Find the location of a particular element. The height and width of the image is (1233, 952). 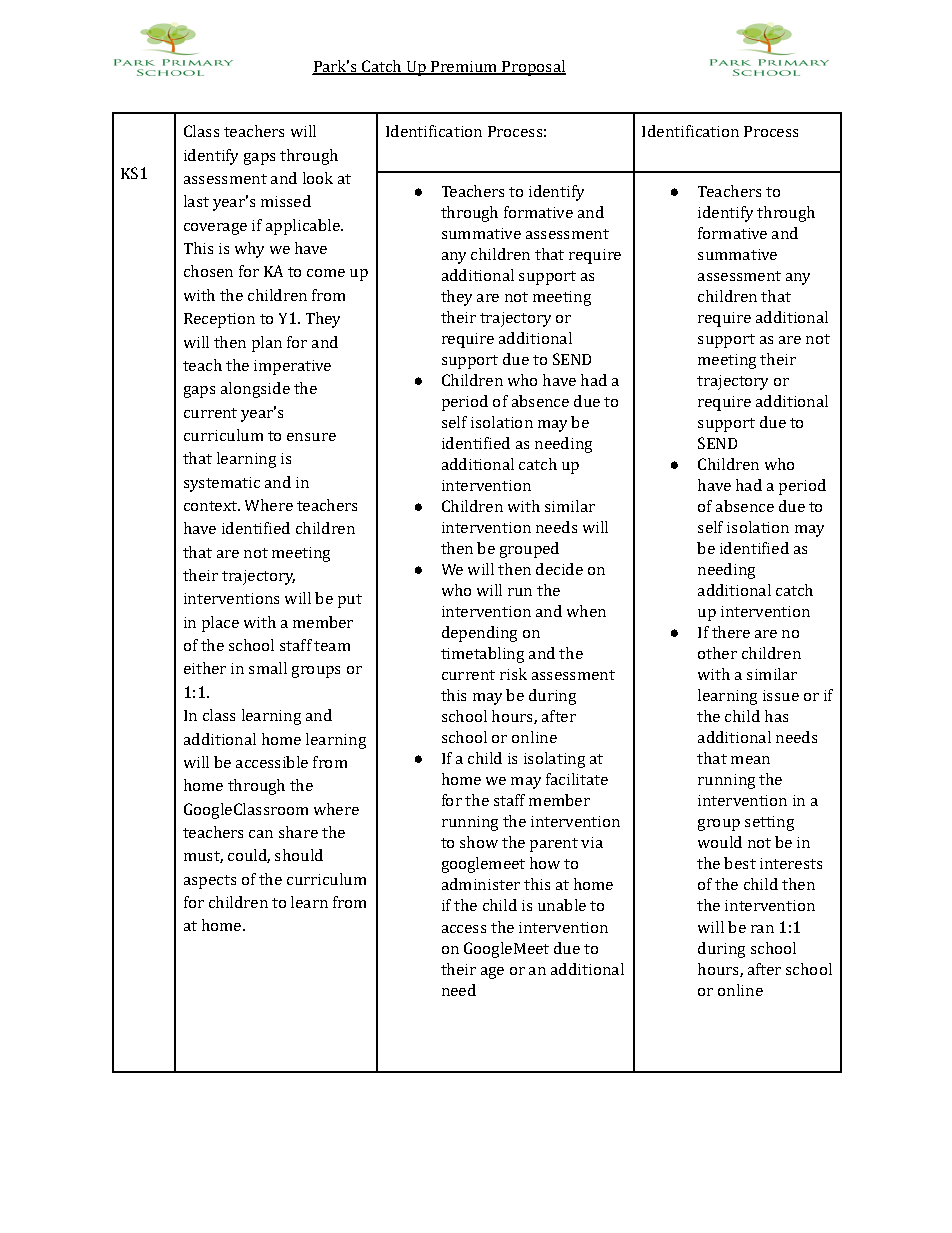

decide is located at coordinates (559, 569).
